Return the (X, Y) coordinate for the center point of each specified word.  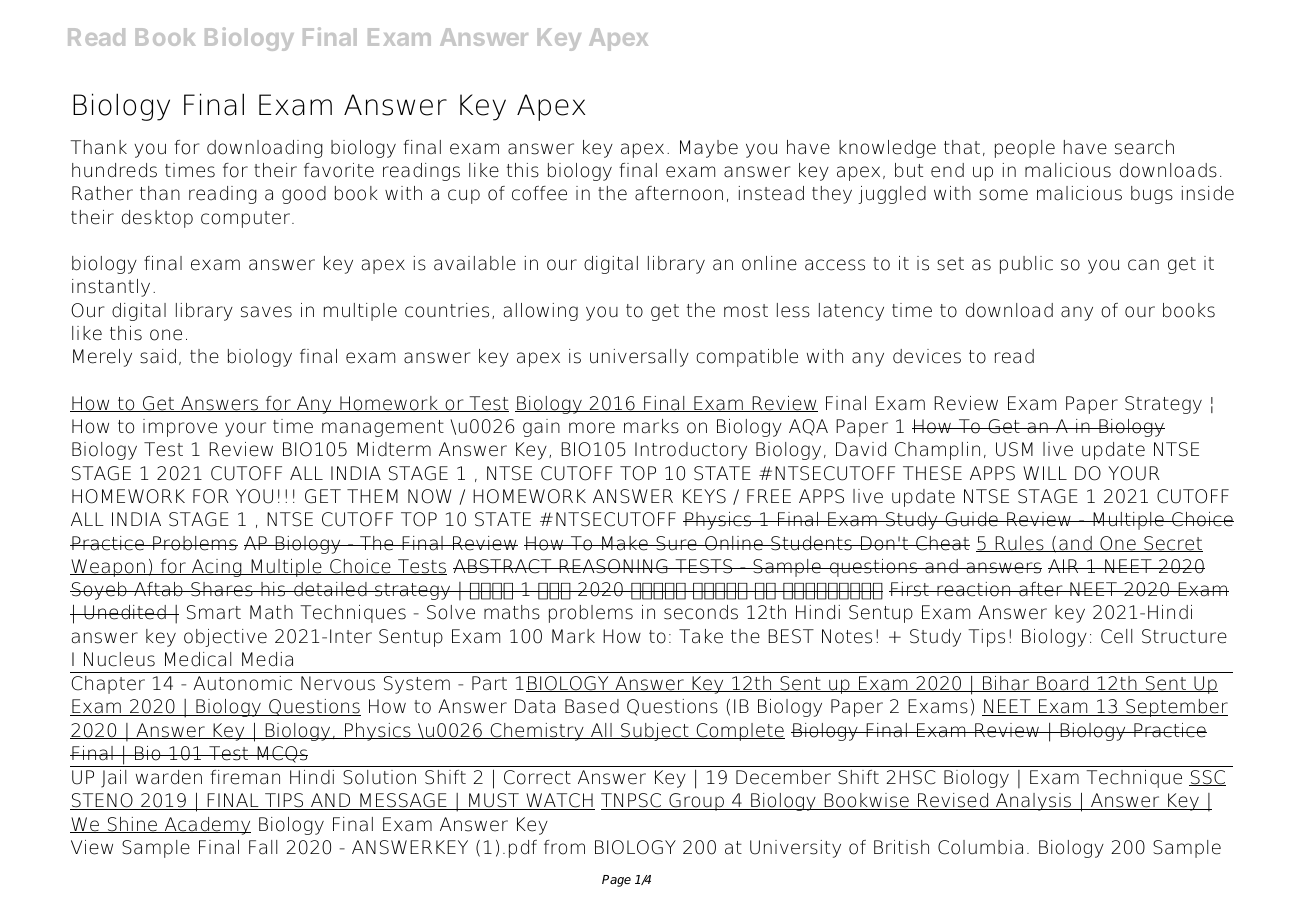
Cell (1116, 636)
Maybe (709, 149)
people (1025, 149)
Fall (263, 847)
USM (1014, 449)
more (592, 428)
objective (225, 638)
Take (701, 636)
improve (180, 428)
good (304, 195)
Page (616, 881)
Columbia (980, 847)
